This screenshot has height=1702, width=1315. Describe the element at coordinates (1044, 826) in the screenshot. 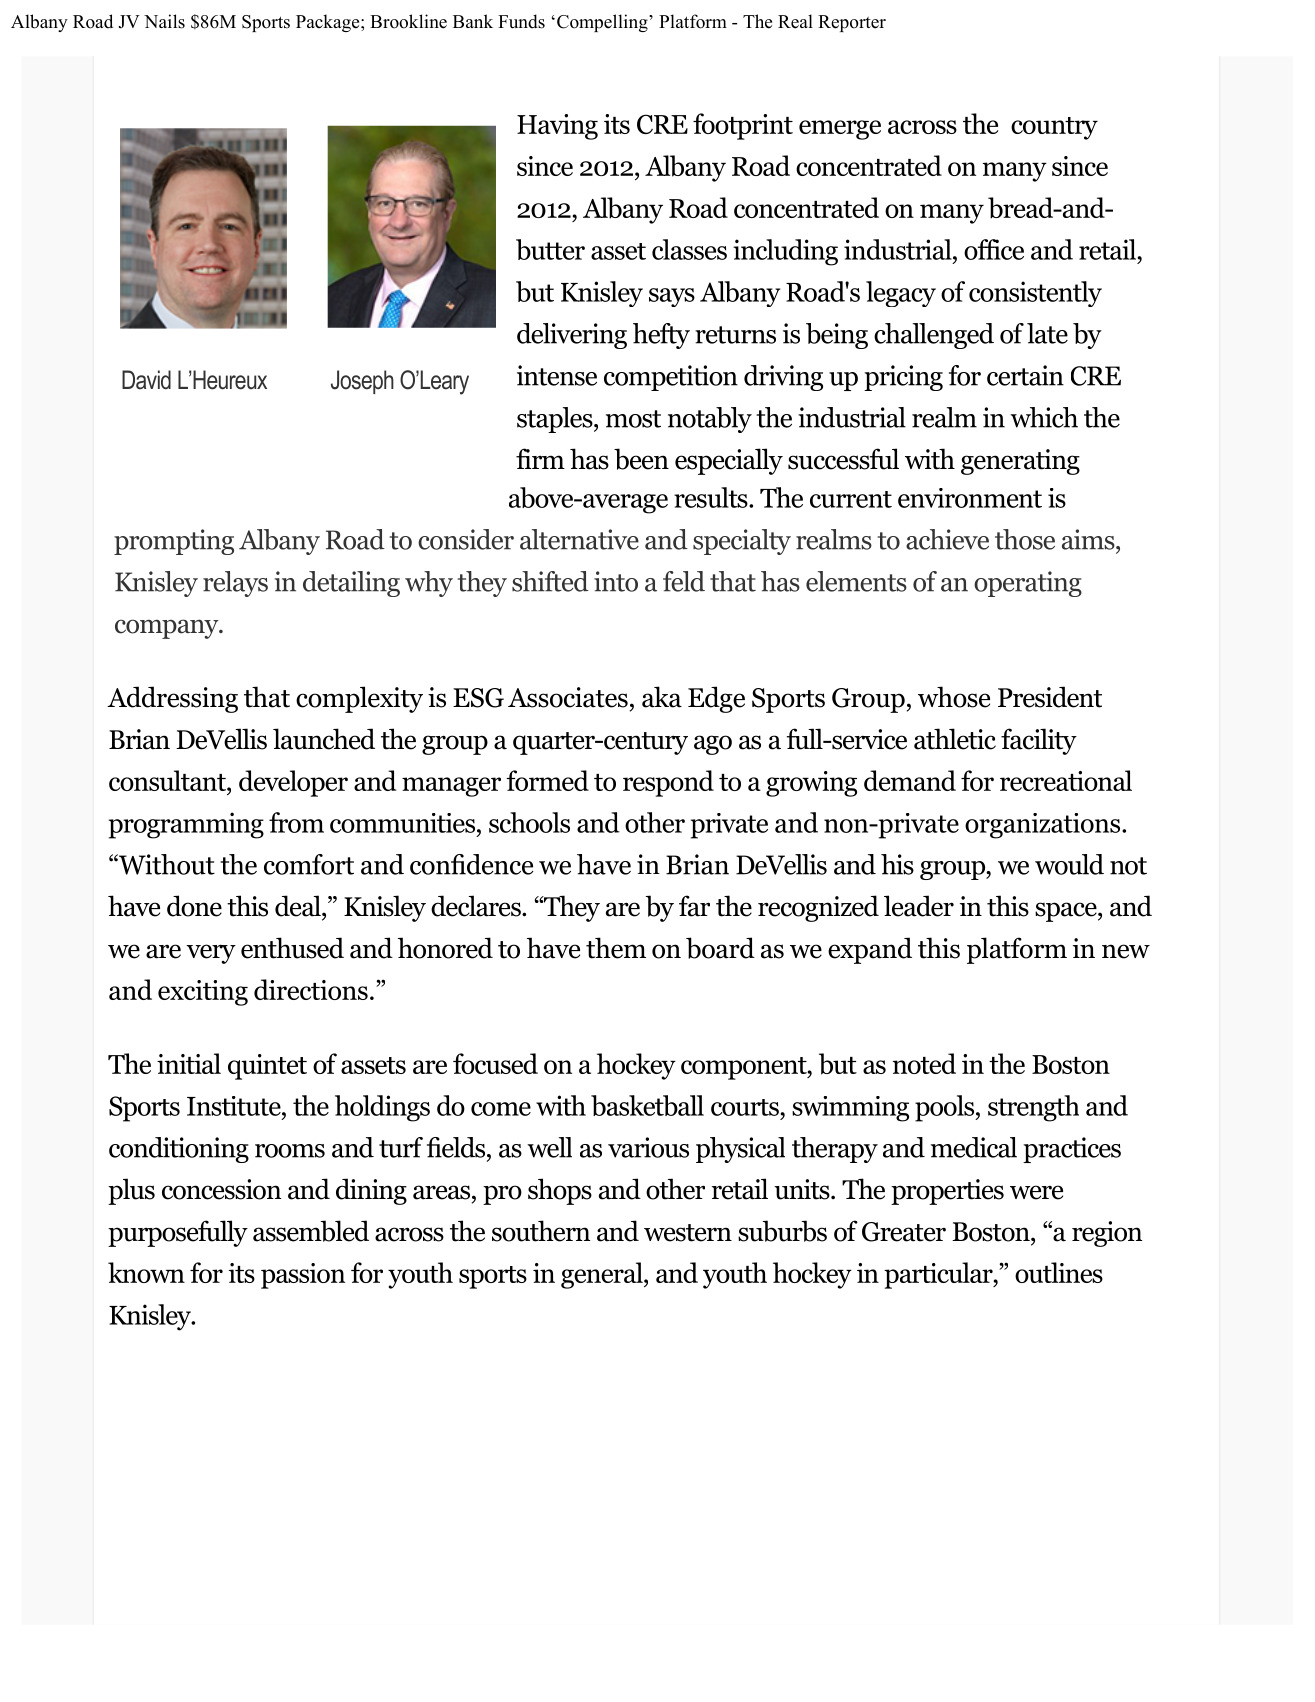

I see `organizations` at that location.
